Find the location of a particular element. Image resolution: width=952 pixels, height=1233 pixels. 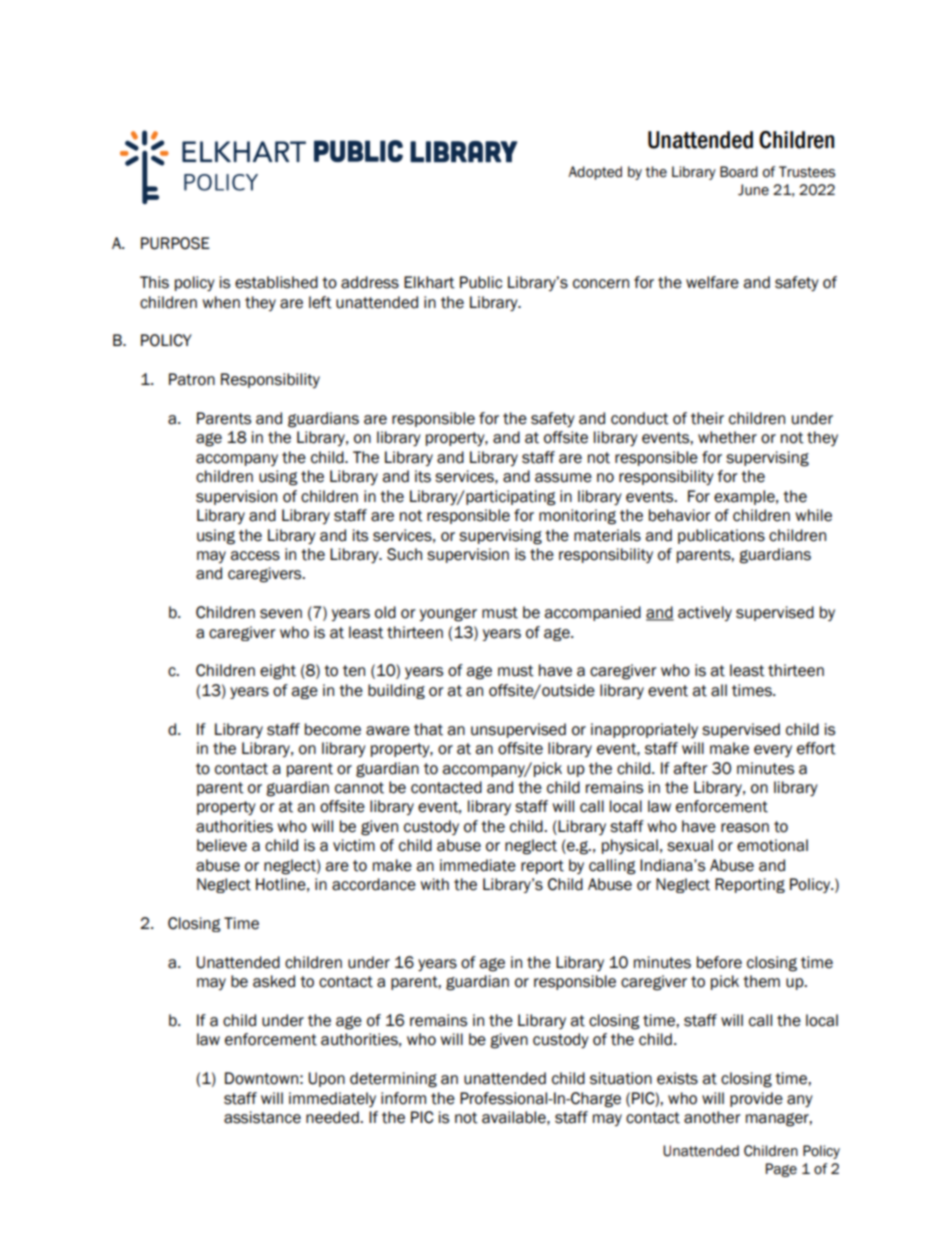

eight is located at coordinates (278, 672).
